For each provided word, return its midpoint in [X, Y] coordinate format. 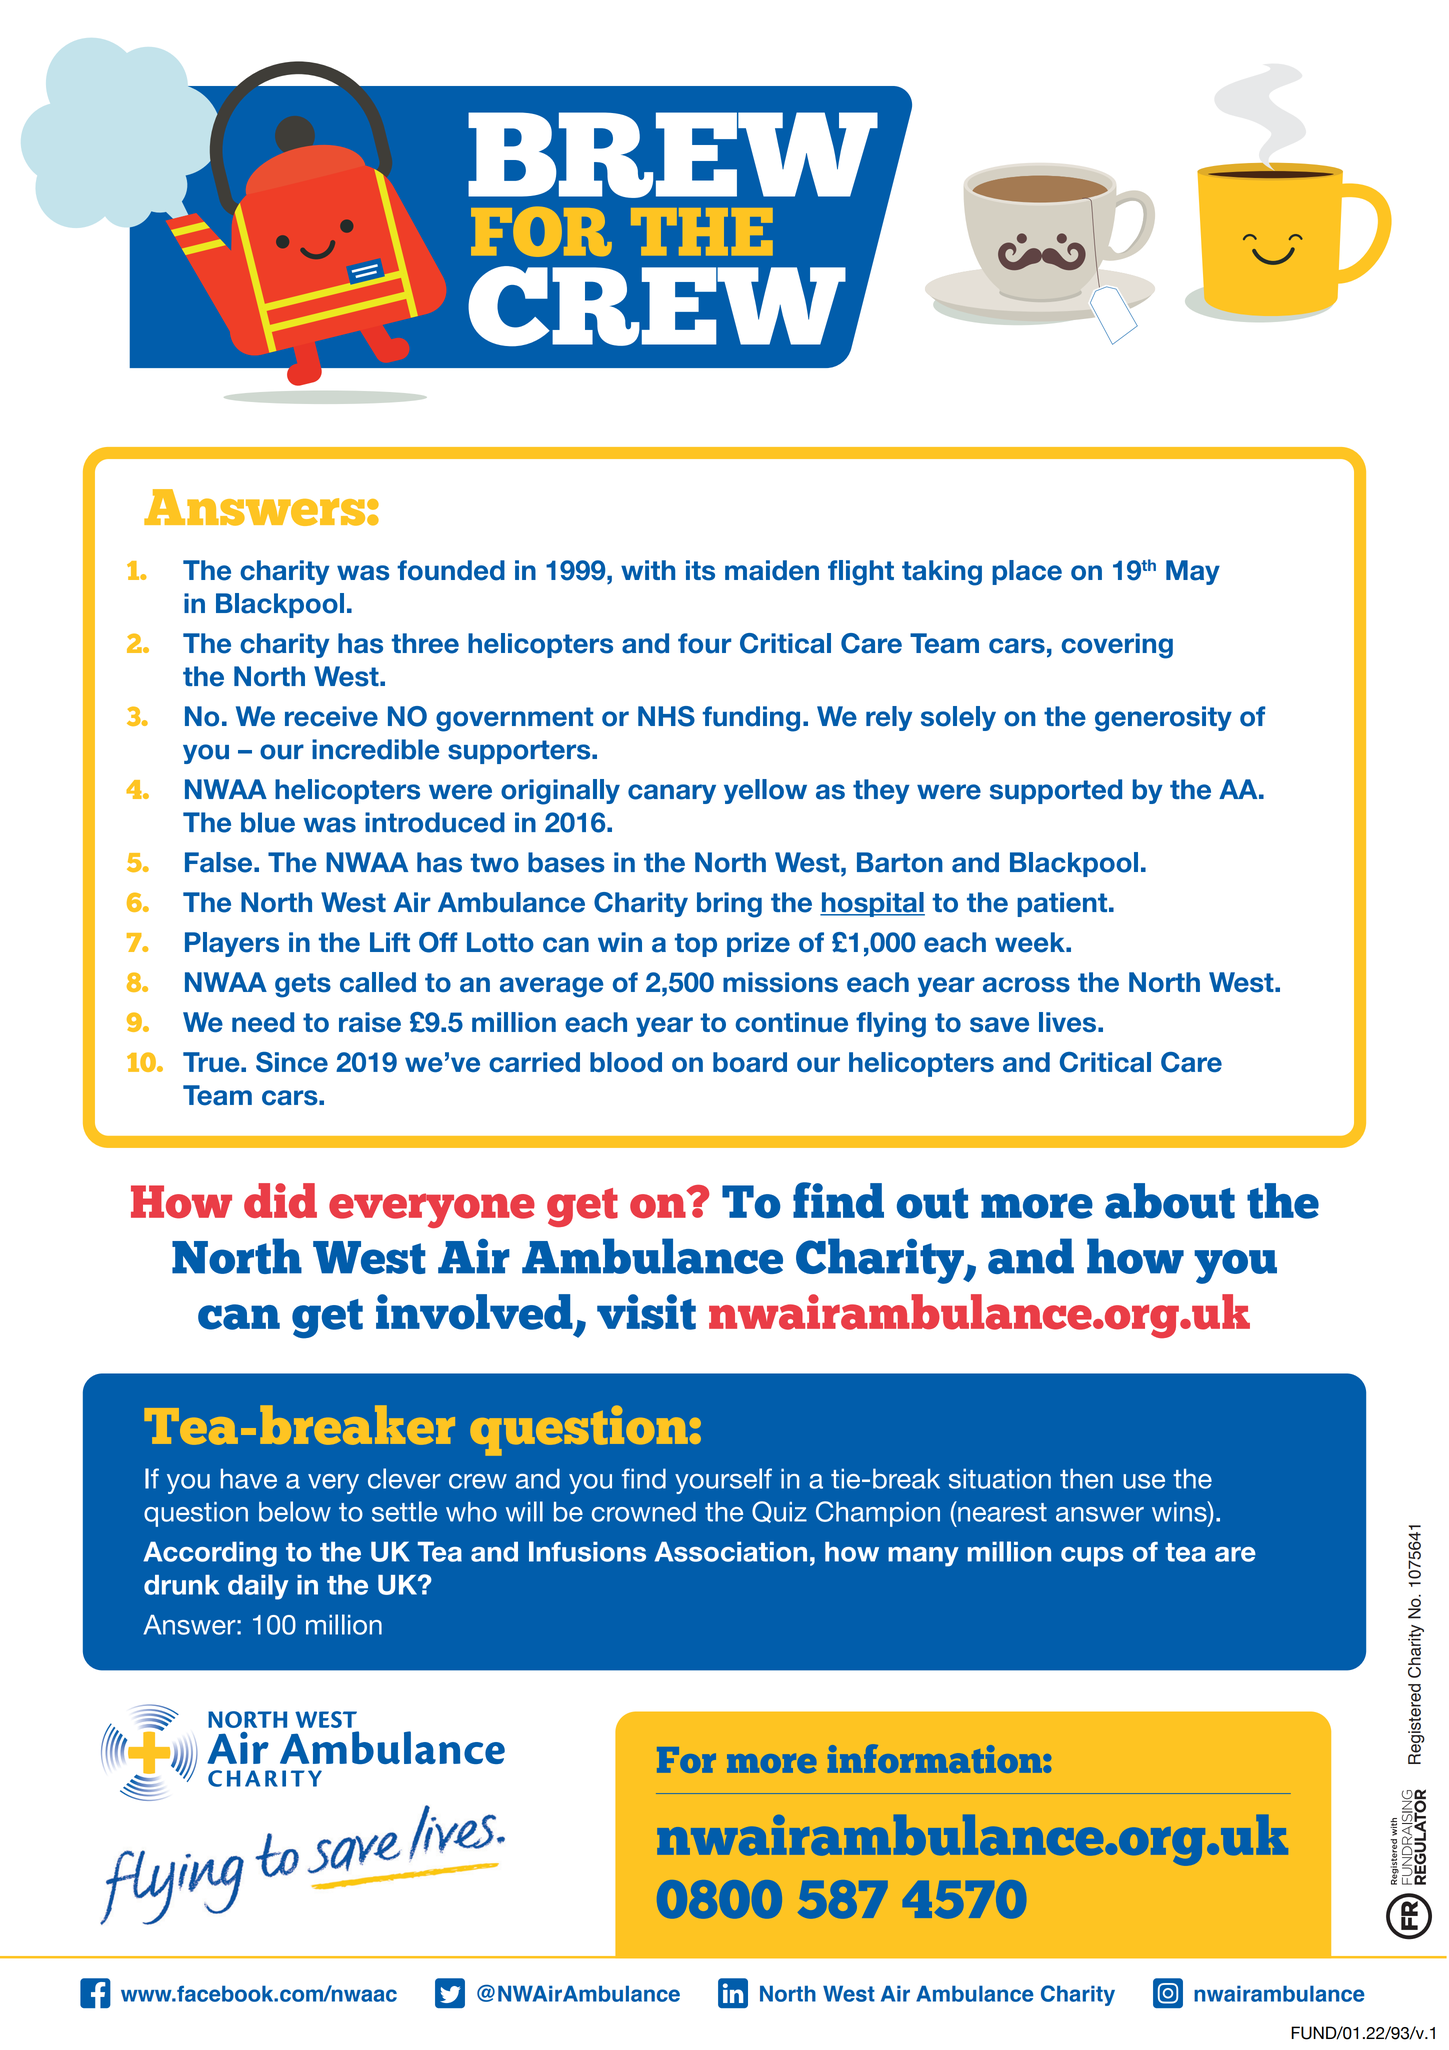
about [1170, 1201]
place [1027, 572]
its [700, 570]
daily [258, 1587]
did [280, 1200]
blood [626, 1062]
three [425, 643]
